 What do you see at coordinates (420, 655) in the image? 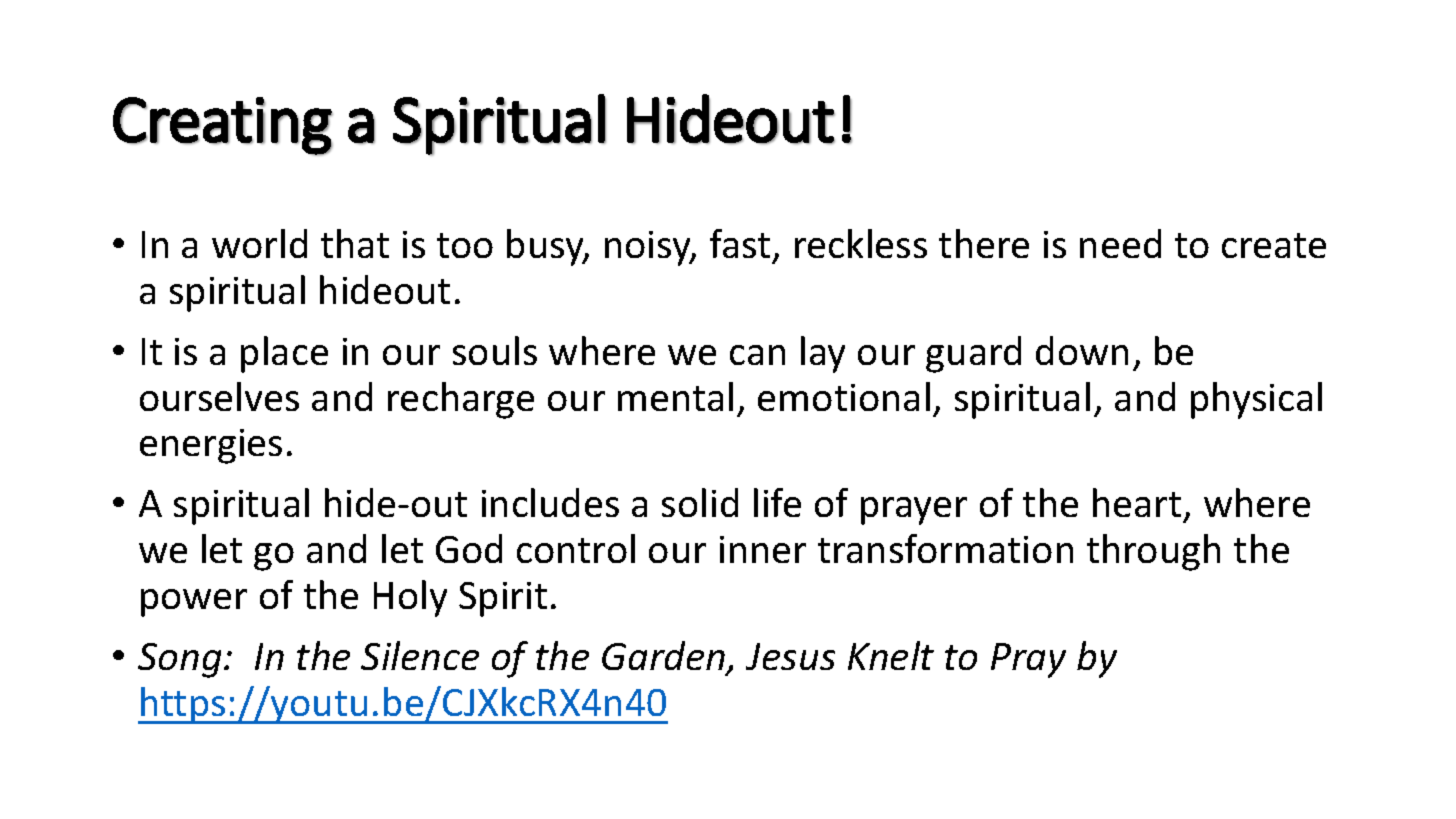
I see `Silence` at bounding box center [420, 655].
